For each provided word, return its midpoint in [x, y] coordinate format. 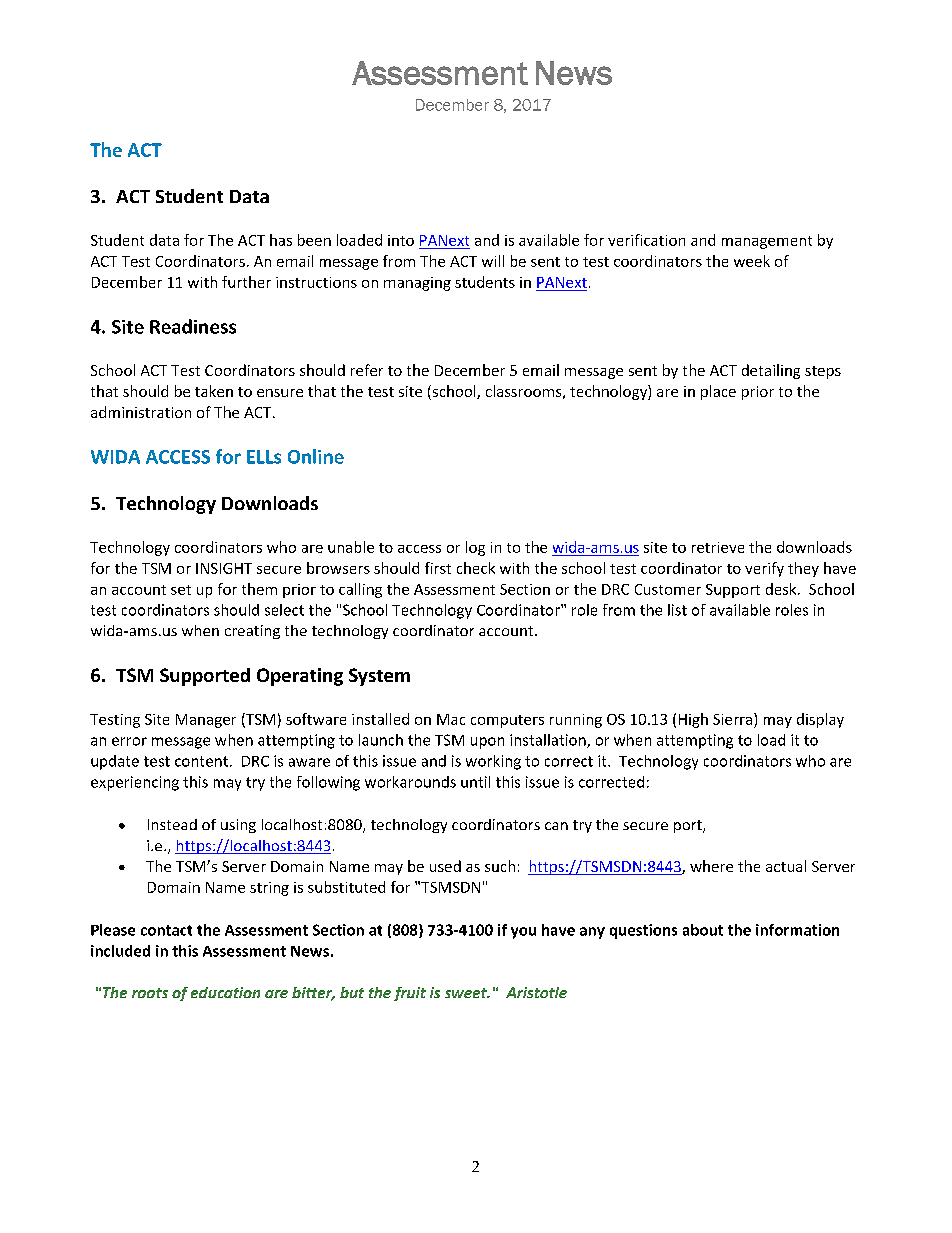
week [752, 261]
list [677, 610]
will [493, 261]
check [476, 568]
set [181, 590]
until [475, 782]
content [201, 761]
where [711, 866]
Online [316, 456]
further [246, 282]
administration [141, 412]
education [225, 992]
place [718, 392]
